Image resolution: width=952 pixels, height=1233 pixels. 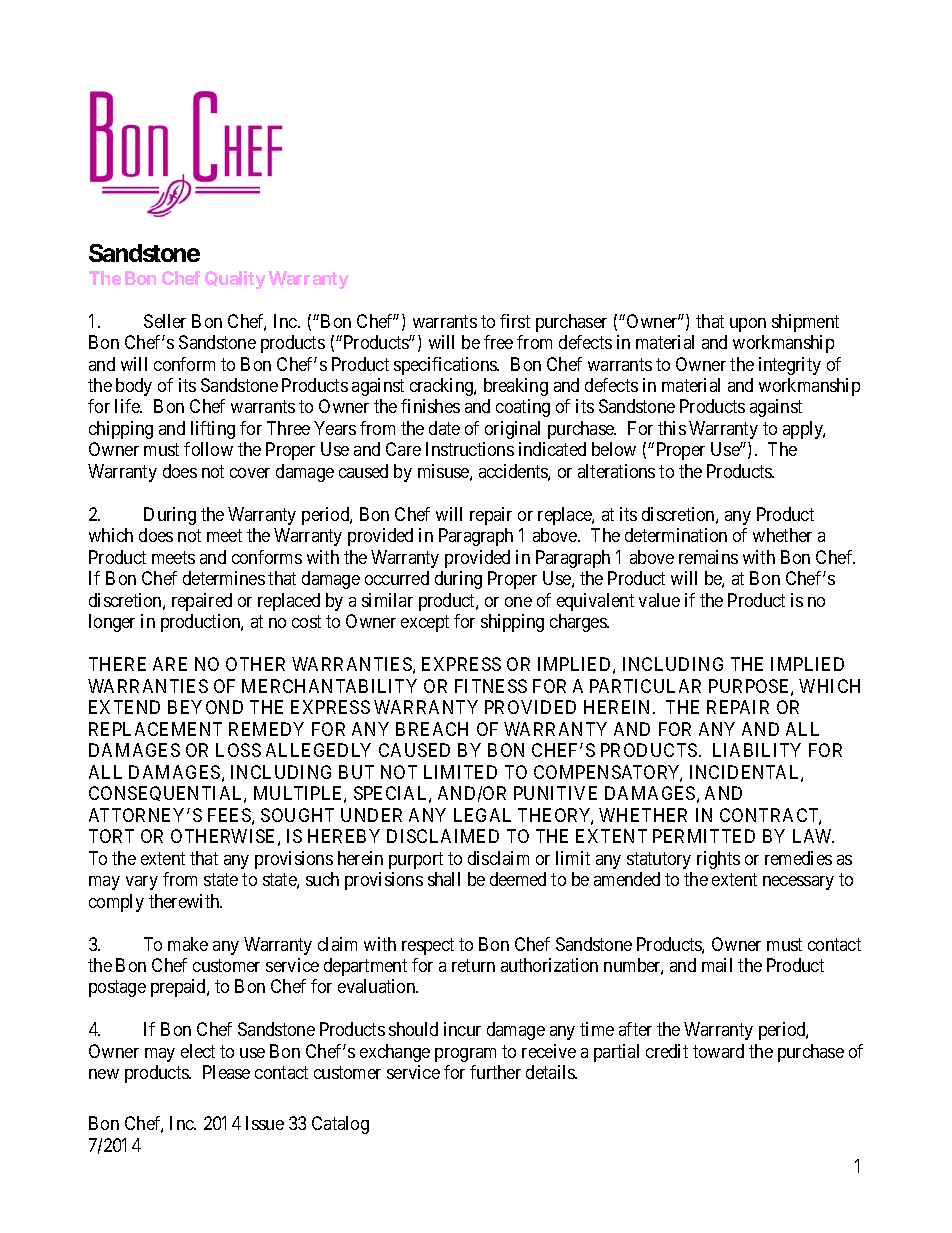 What do you see at coordinates (495, 1072) in the screenshot?
I see `further` at bounding box center [495, 1072].
